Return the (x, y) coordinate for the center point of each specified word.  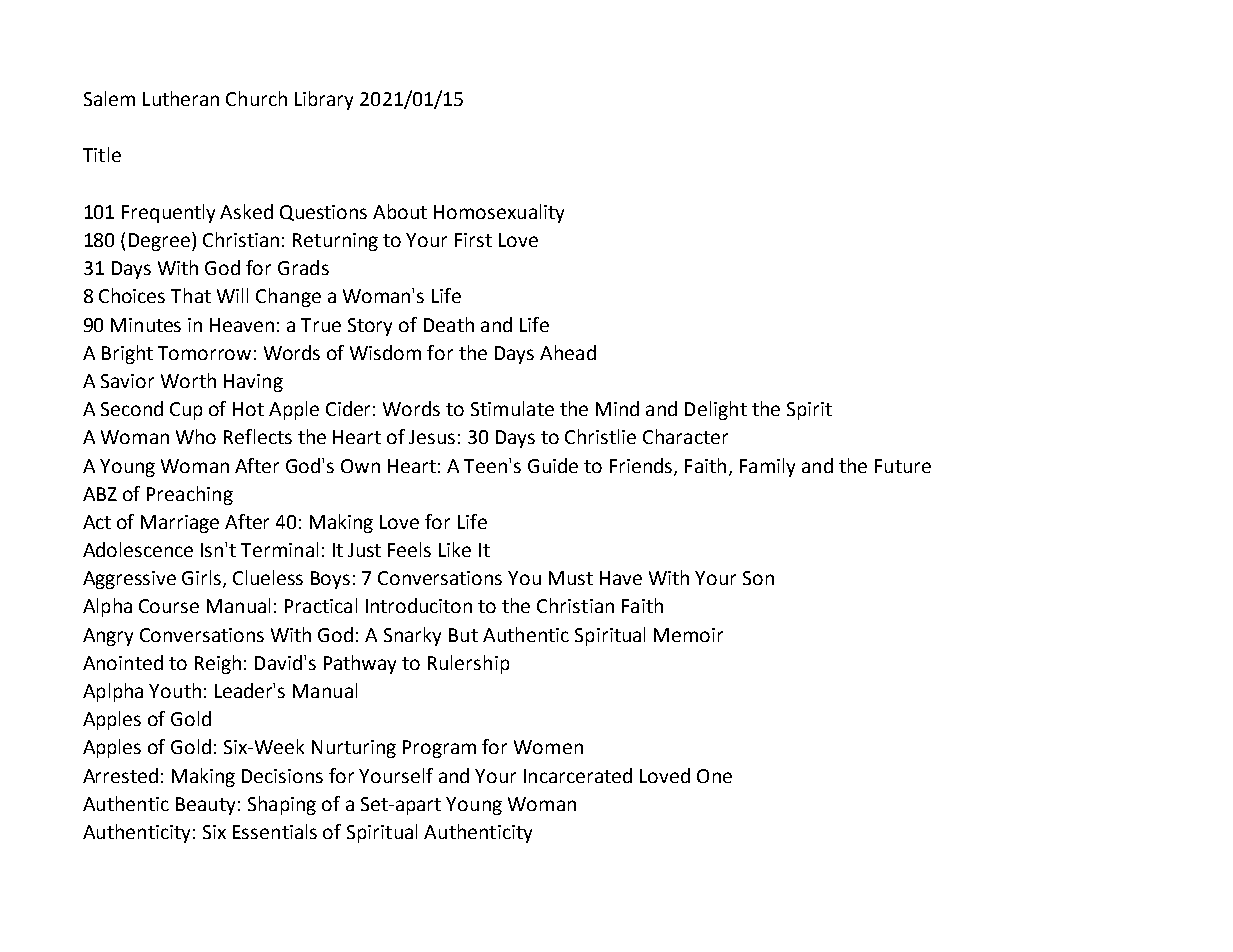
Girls (203, 579)
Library (324, 100)
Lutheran (181, 98)
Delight (716, 410)
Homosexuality (499, 213)
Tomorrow (204, 353)
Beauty (205, 806)
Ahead (568, 352)
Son (758, 578)
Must (571, 578)
